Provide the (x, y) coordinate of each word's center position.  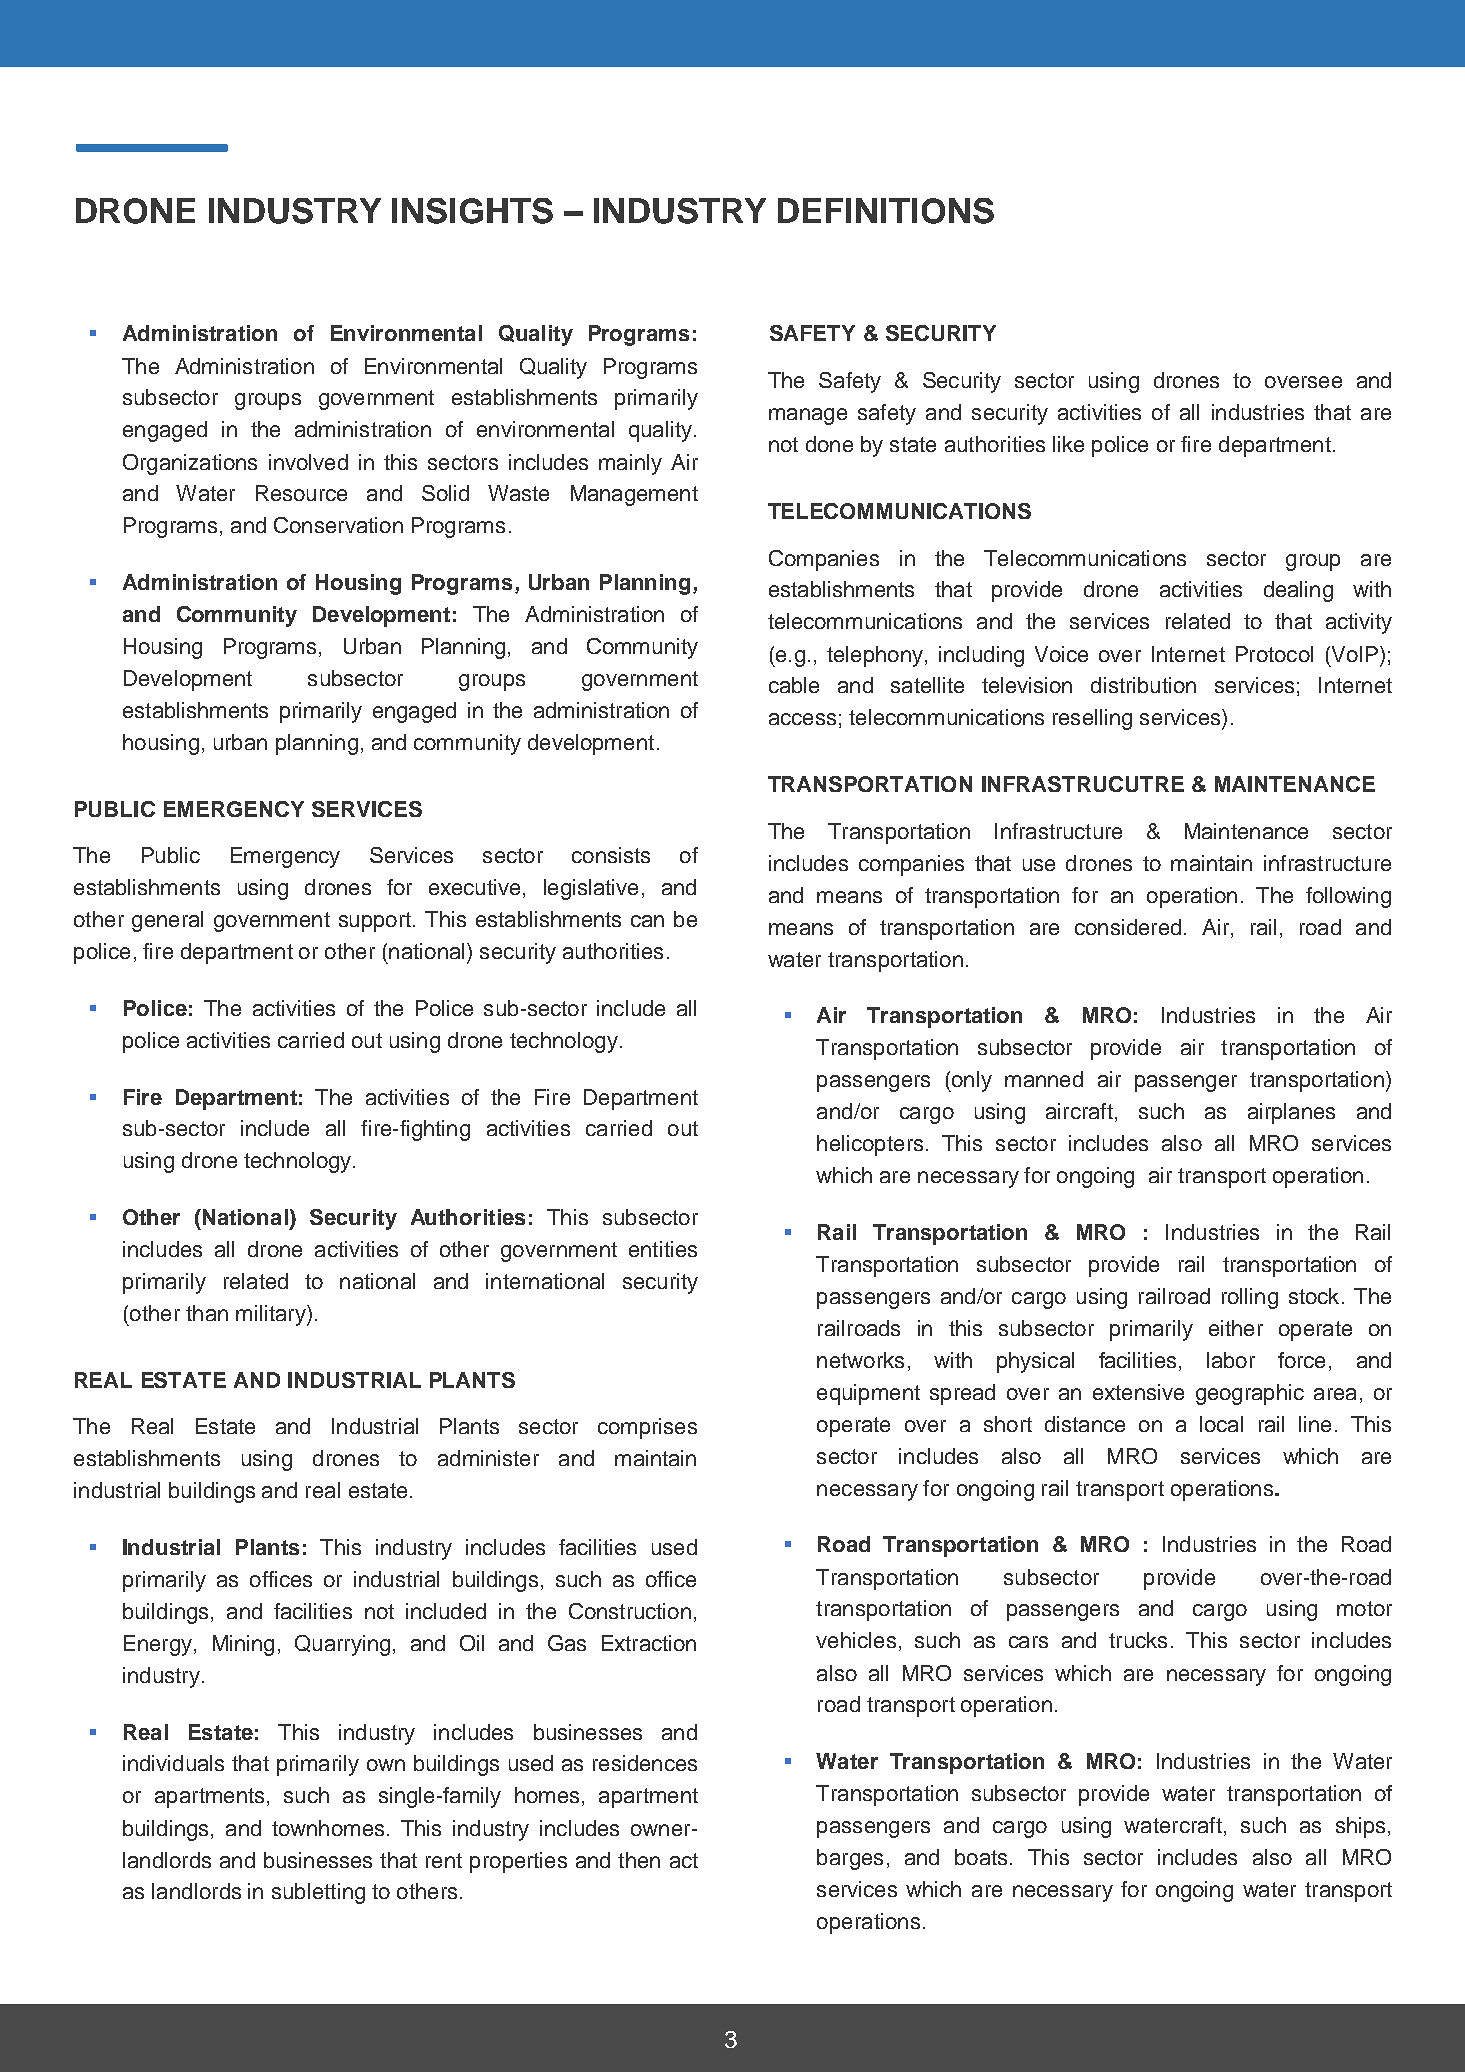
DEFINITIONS (886, 211)
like (1068, 444)
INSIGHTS (472, 211)
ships (1360, 1827)
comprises (647, 1428)
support (375, 922)
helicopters (870, 1145)
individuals (173, 1763)
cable (794, 685)
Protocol (1274, 654)
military (272, 1315)
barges (850, 1859)
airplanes (1291, 1113)
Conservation (338, 525)
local (1221, 1424)
